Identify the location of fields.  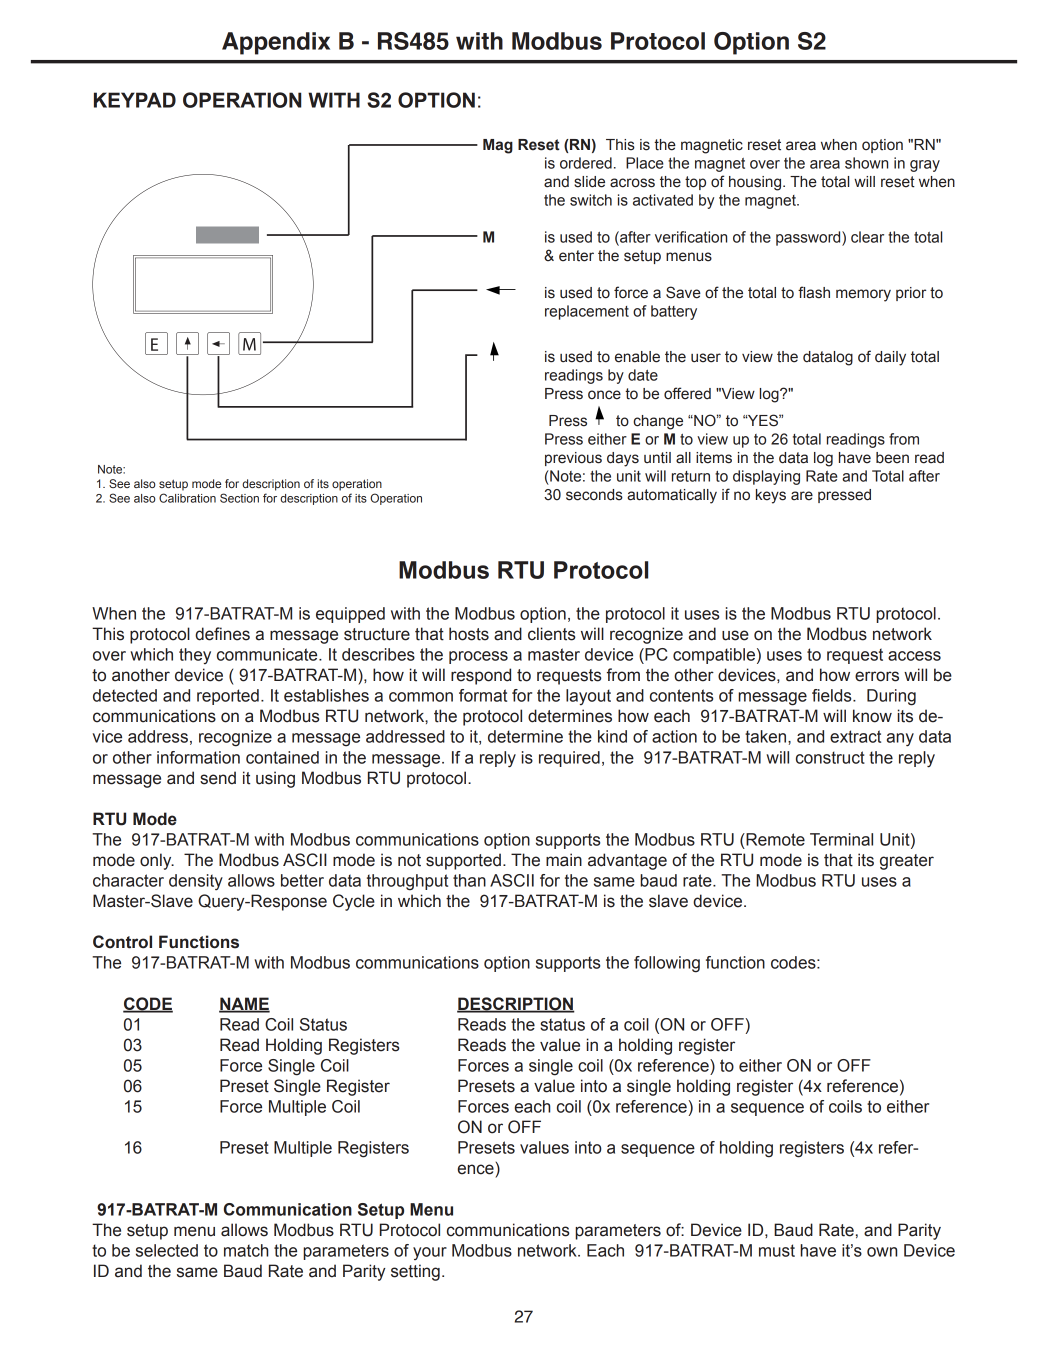
(833, 695).
